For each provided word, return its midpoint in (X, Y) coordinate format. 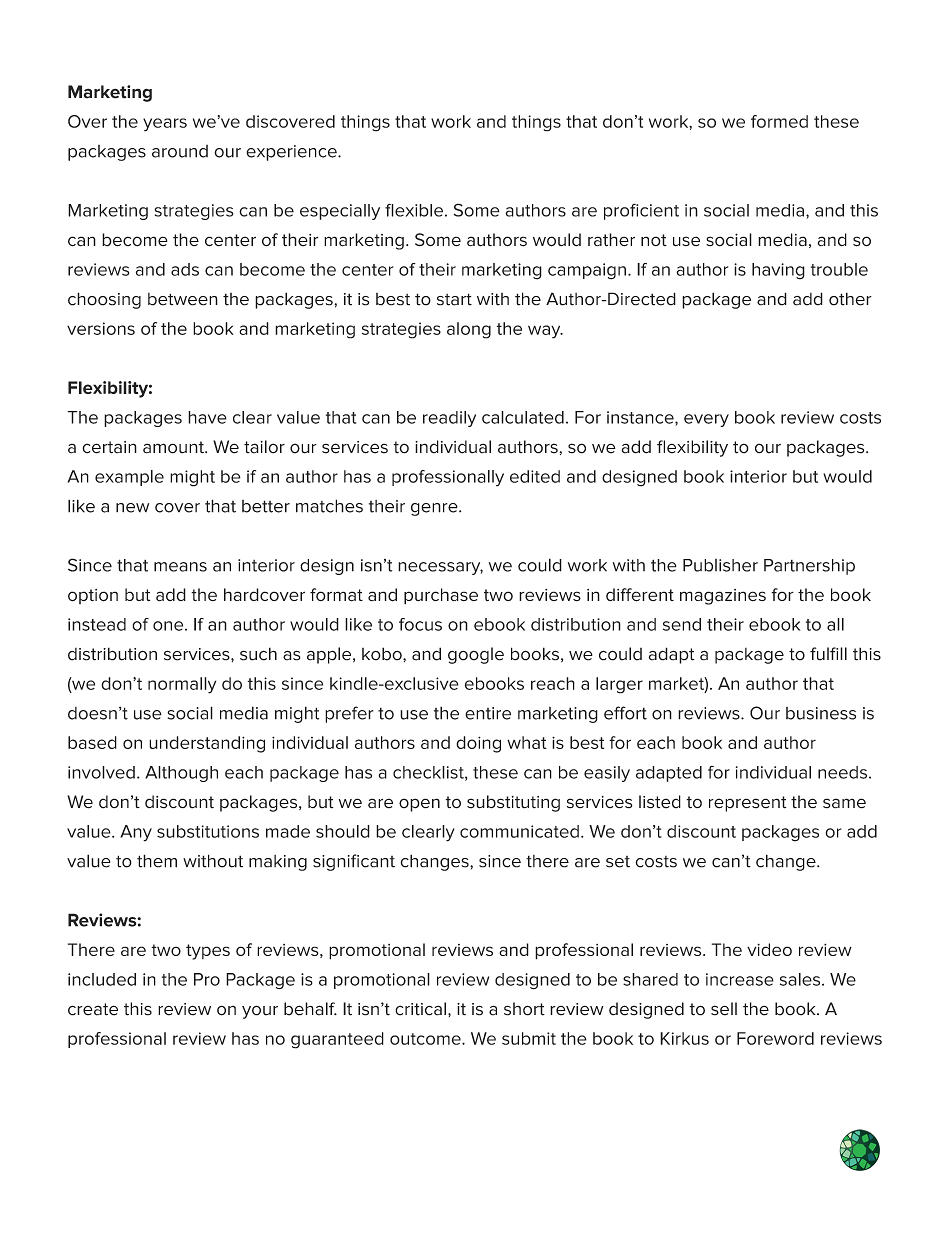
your (260, 1012)
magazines (723, 597)
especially (340, 212)
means (180, 567)
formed (779, 121)
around (180, 151)
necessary (440, 568)
